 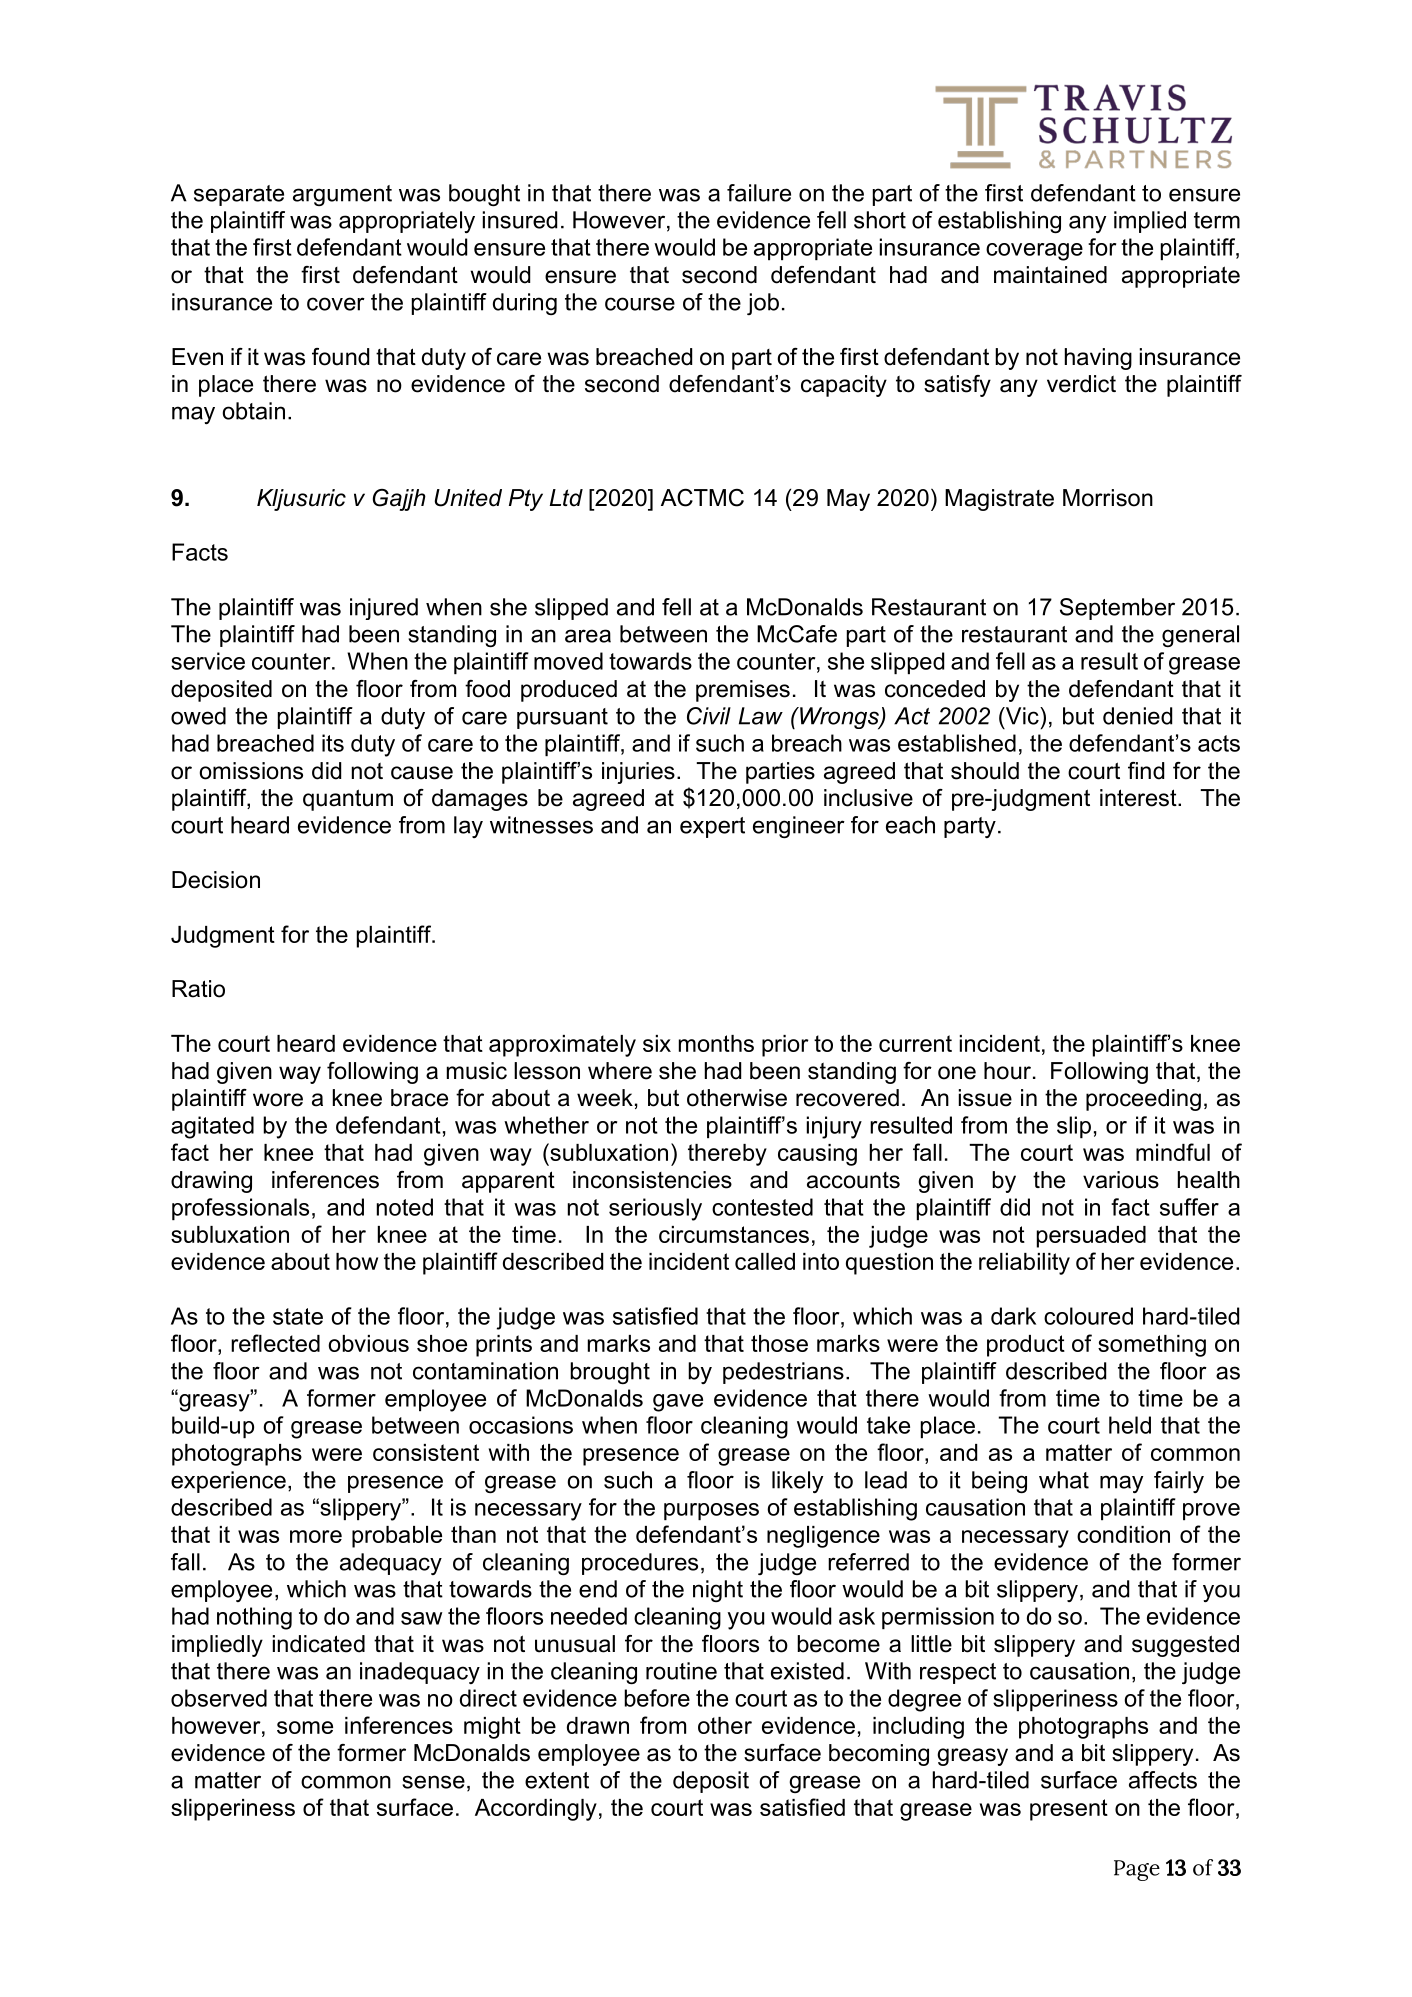 What do you see at coordinates (1050, 275) in the screenshot?
I see `maintained` at bounding box center [1050, 275].
